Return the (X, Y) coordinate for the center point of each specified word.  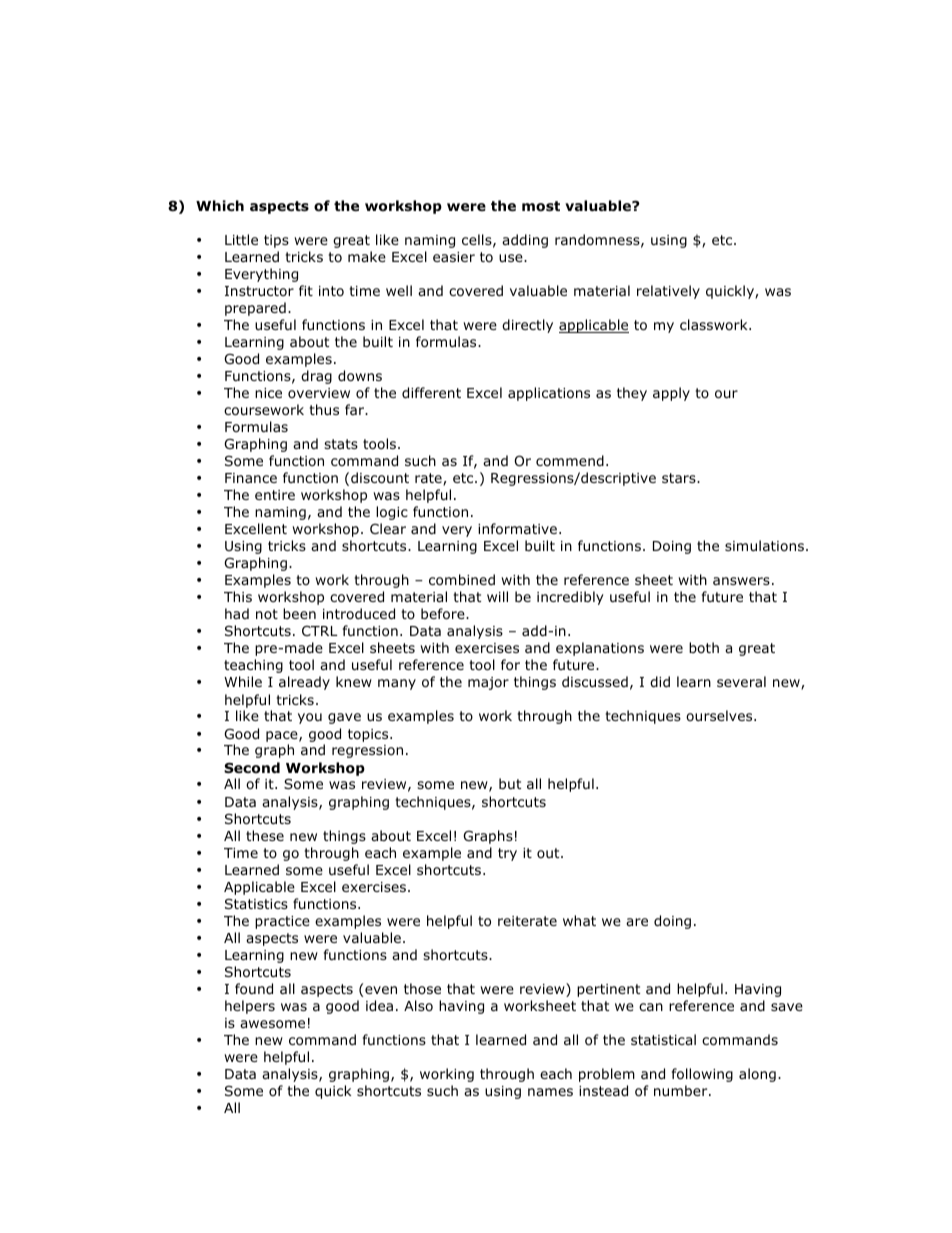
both (704, 647)
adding (525, 241)
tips (276, 241)
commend (570, 461)
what (579, 920)
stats (341, 444)
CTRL (320, 630)
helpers (250, 1007)
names (550, 1092)
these (265, 835)
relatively (668, 292)
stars (680, 478)
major (488, 683)
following (702, 1075)
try (507, 854)
